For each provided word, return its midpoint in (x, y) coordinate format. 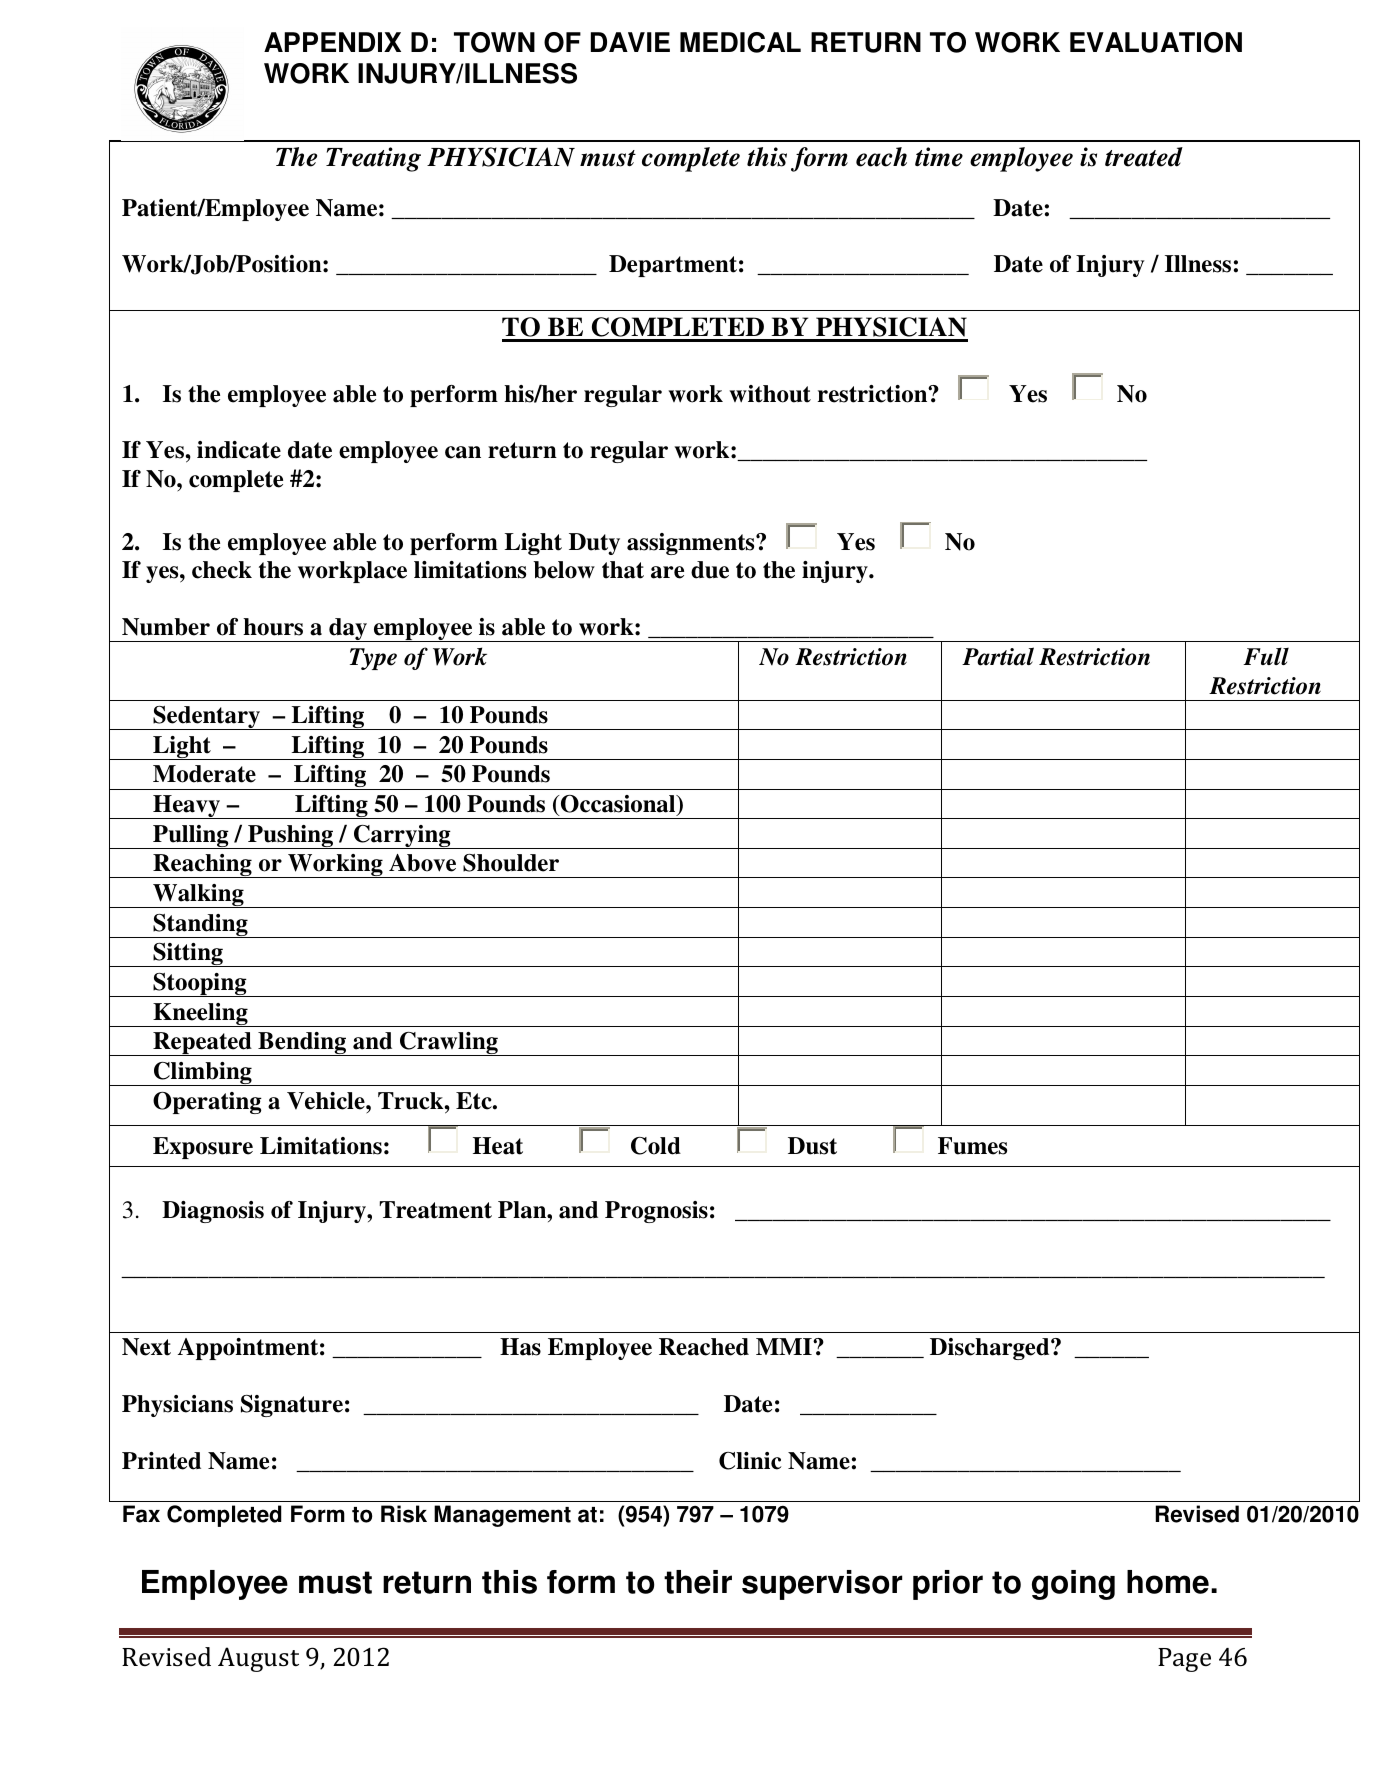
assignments (692, 544)
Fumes (972, 1146)
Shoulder (511, 863)
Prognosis (656, 1212)
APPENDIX (332, 42)
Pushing (291, 837)
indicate (239, 450)
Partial (998, 656)
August (258, 1659)
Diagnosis (213, 1212)
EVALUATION (1156, 42)
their (698, 1582)
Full (1266, 656)
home (1168, 1582)
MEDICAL (740, 42)
